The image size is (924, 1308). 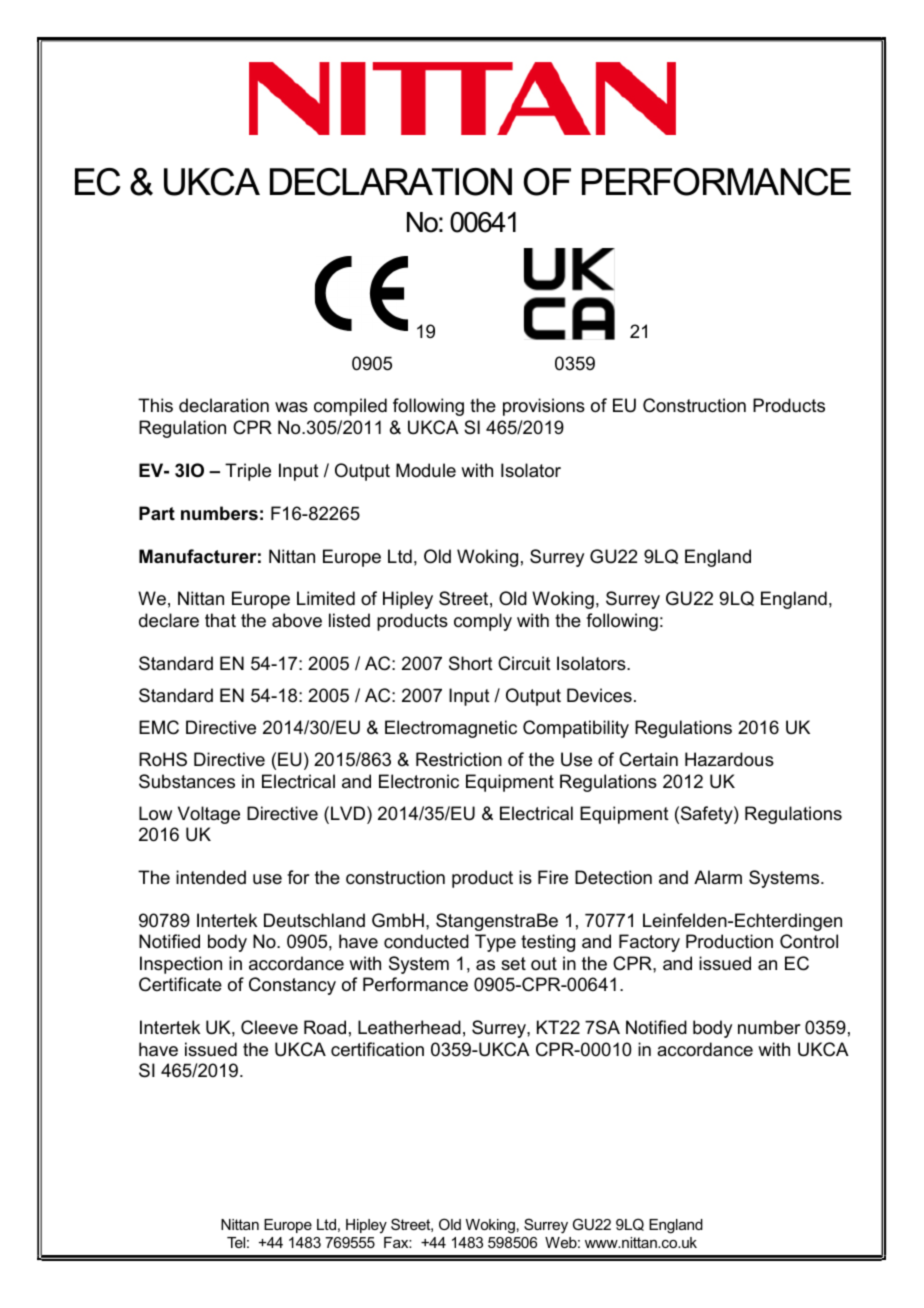 I want to click on comply, so click(x=483, y=622).
